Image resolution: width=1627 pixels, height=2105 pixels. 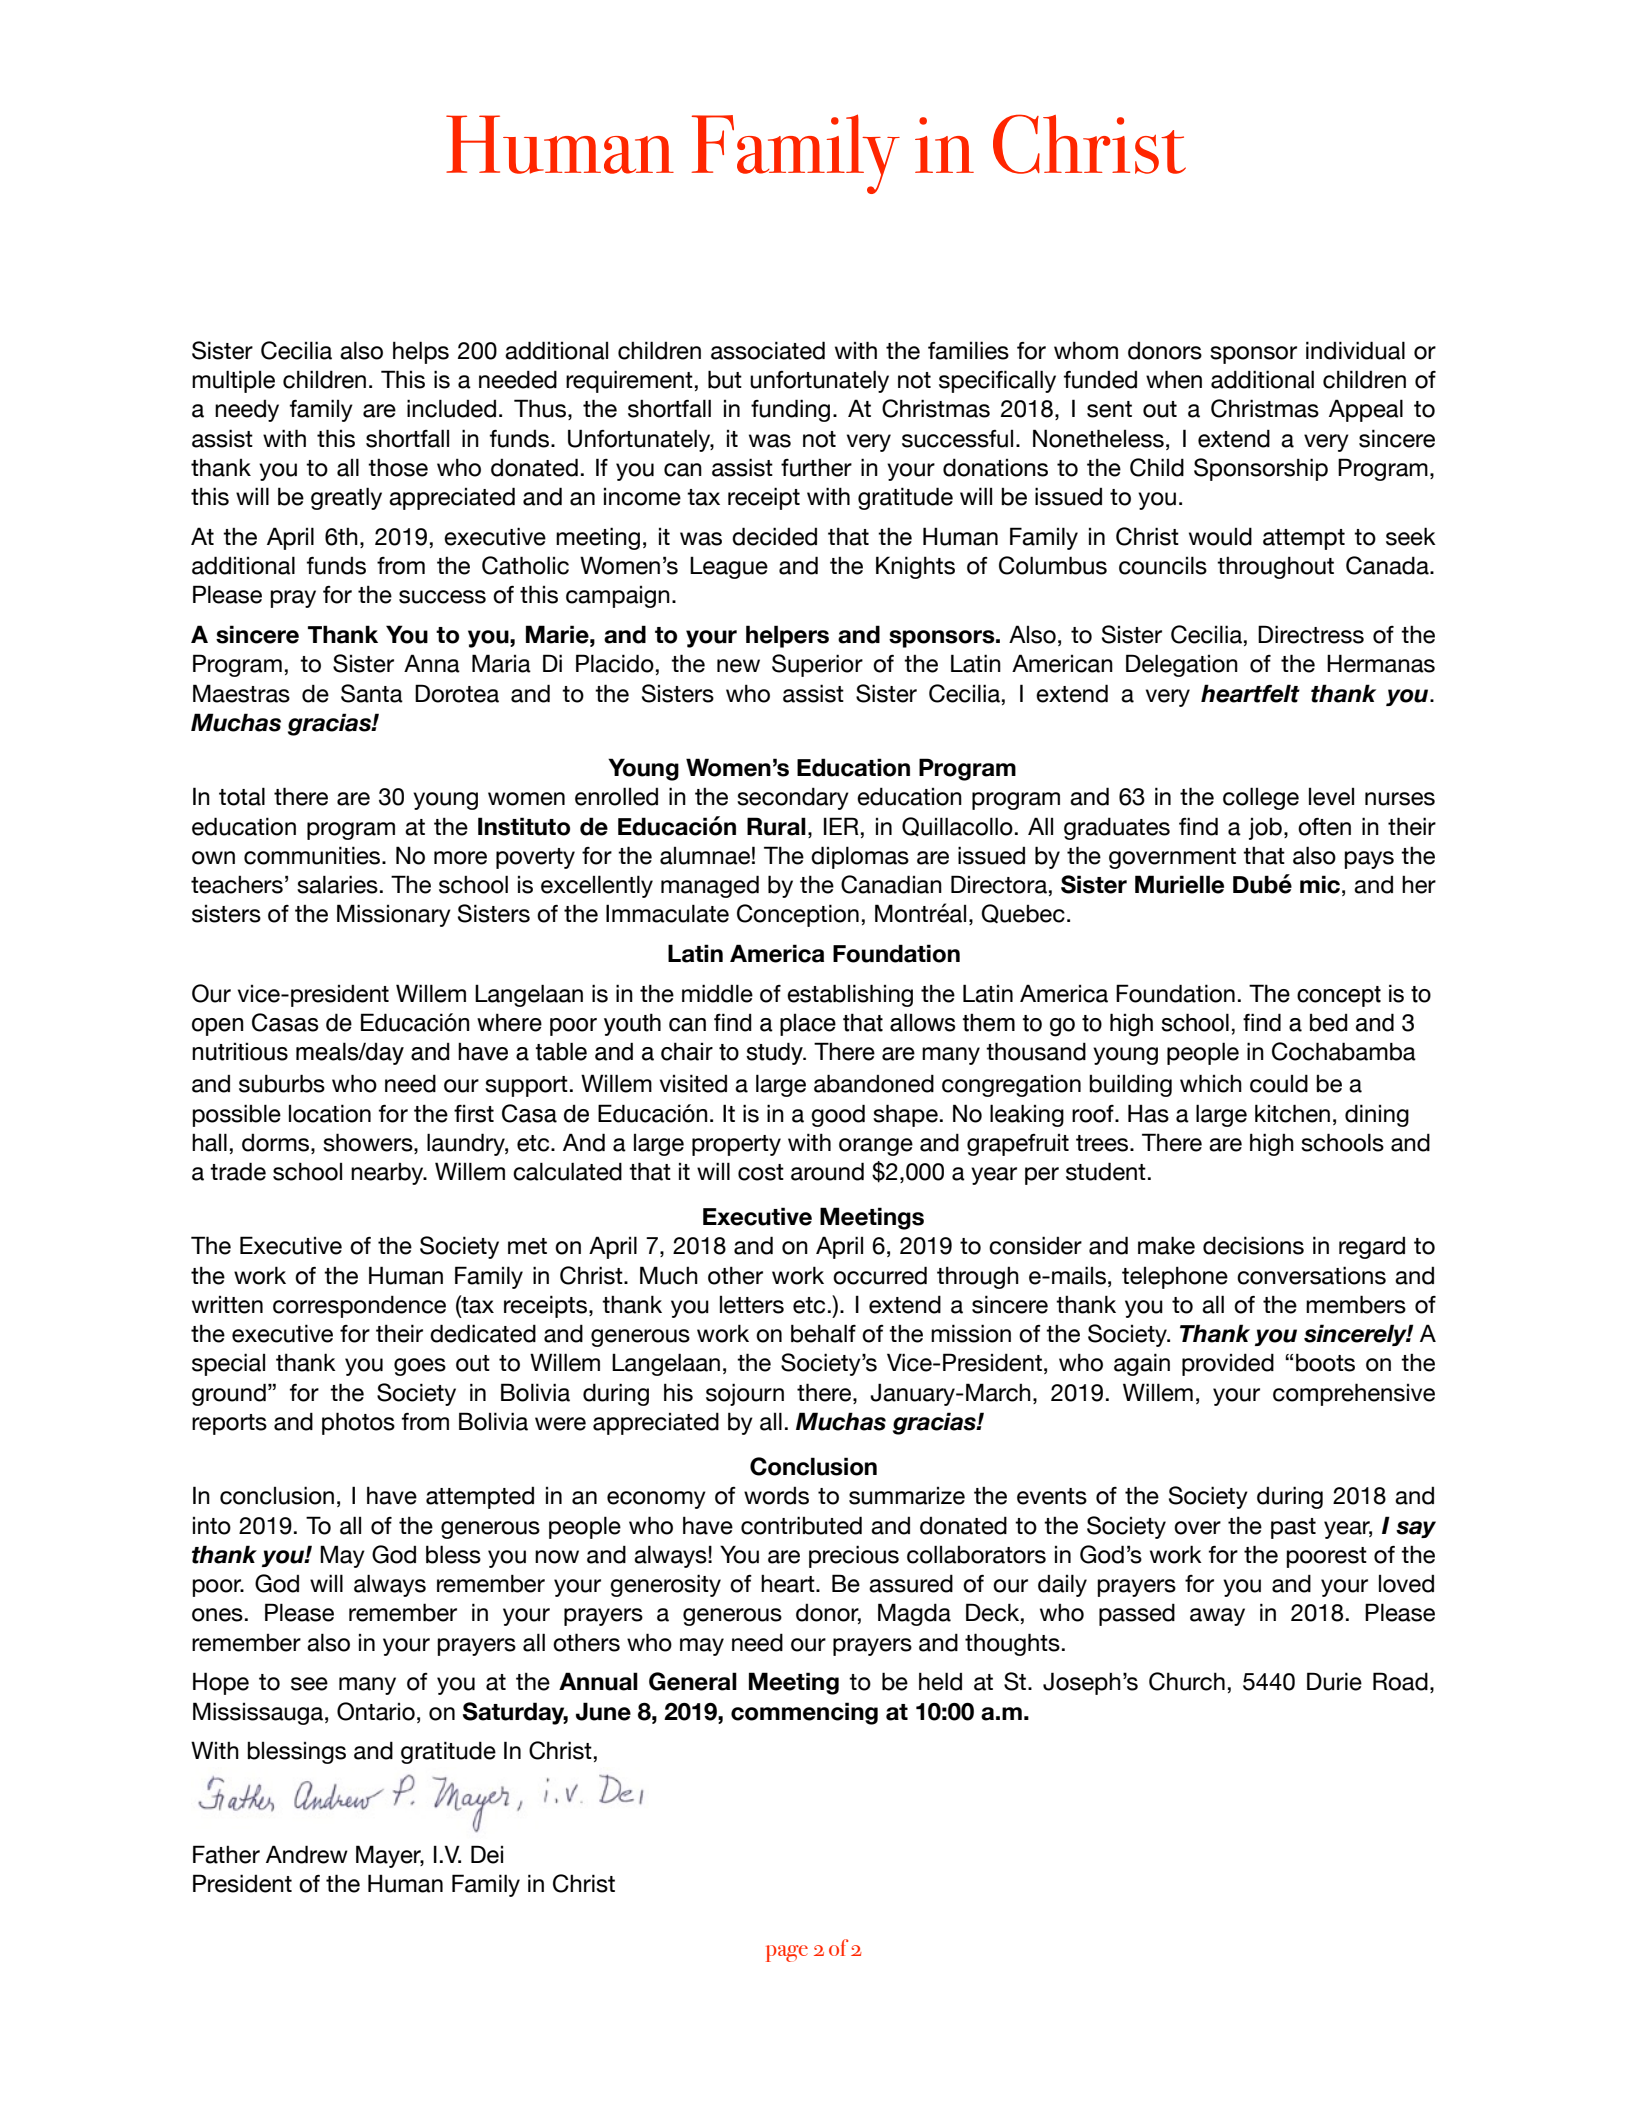 I want to click on helps, so click(x=421, y=352).
